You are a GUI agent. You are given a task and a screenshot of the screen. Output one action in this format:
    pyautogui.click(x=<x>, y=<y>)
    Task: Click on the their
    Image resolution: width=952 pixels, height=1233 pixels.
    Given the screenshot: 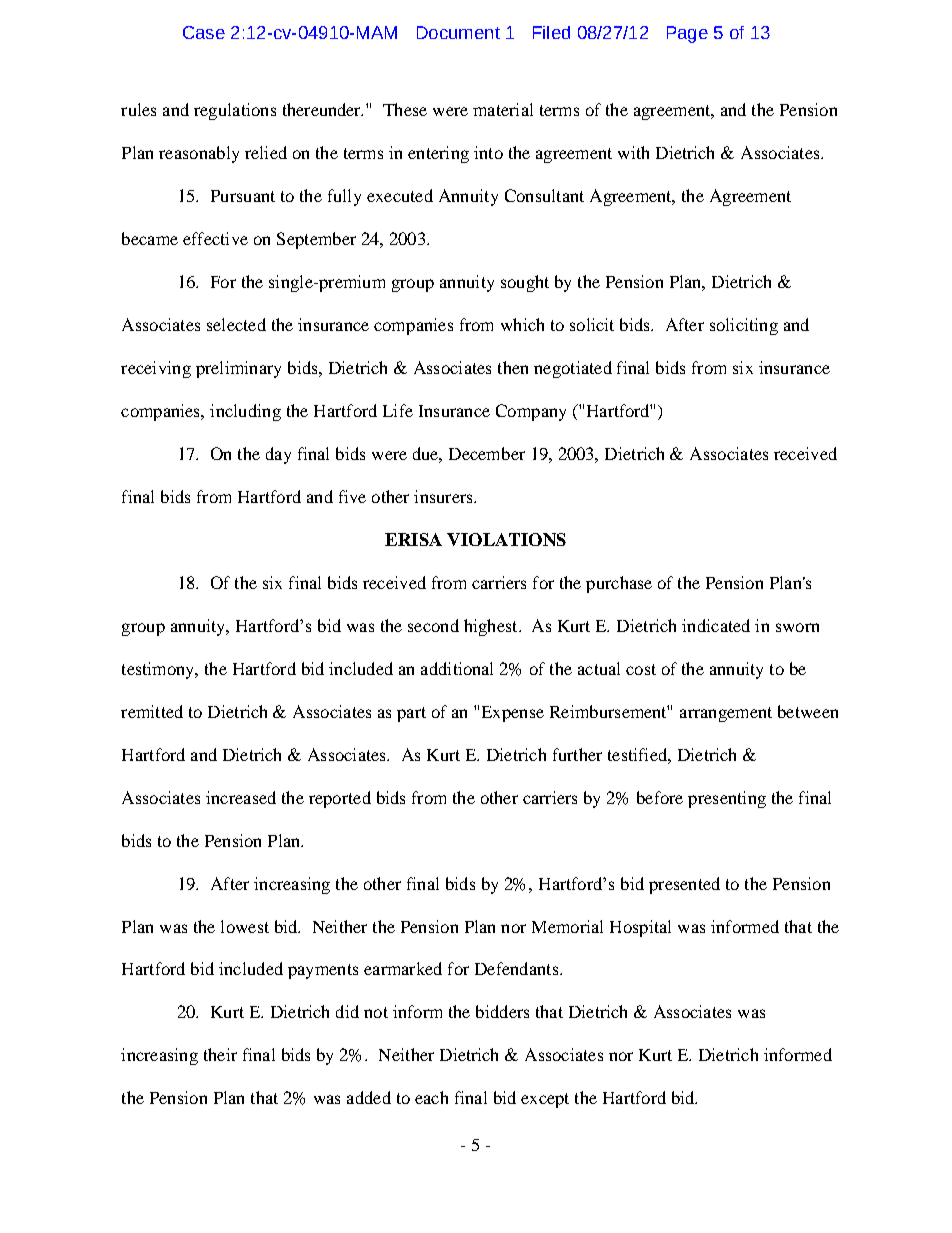 What is the action you would take?
    pyautogui.click(x=220, y=1054)
